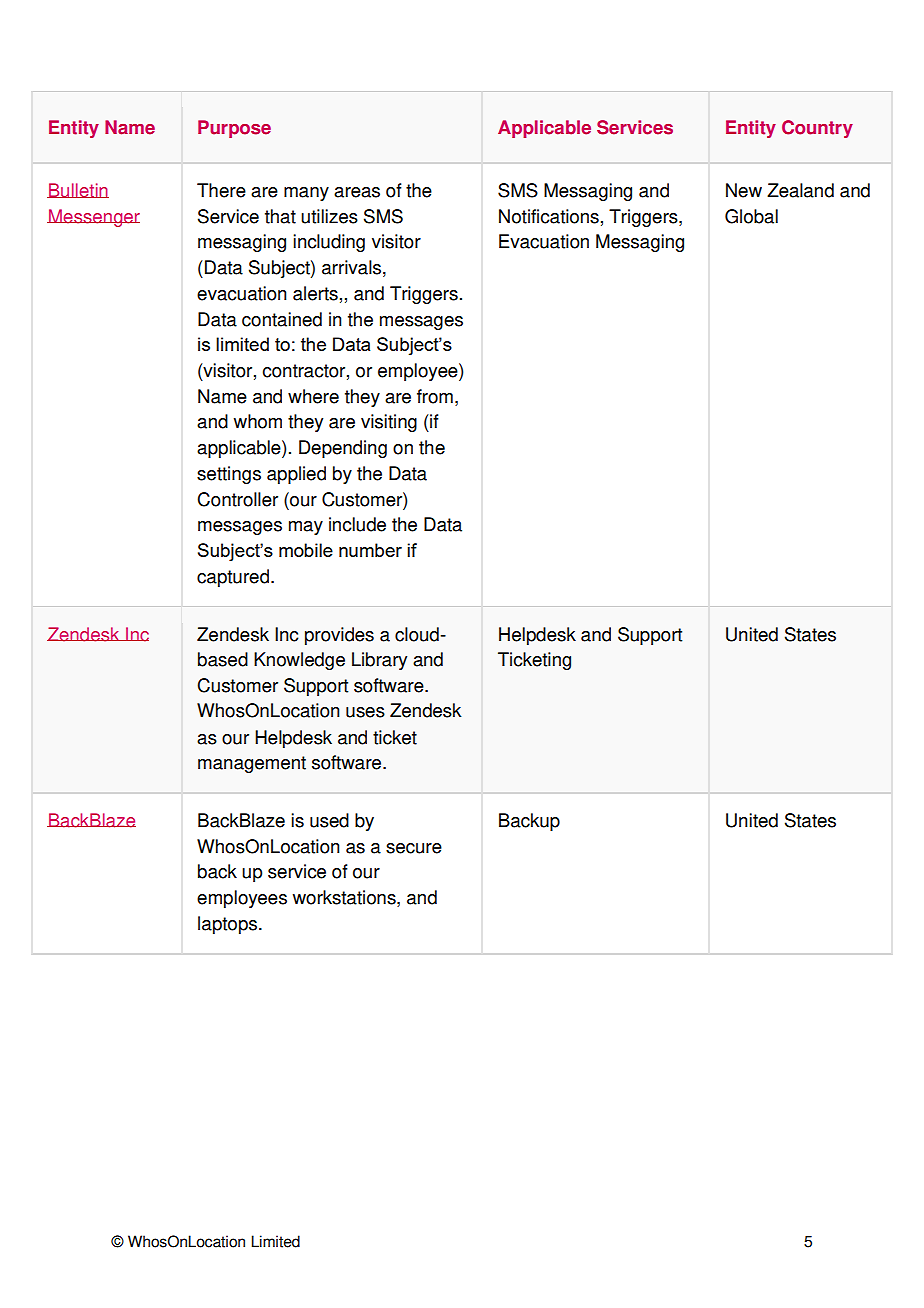 The image size is (924, 1308). What do you see at coordinates (365, 712) in the document?
I see `uses` at bounding box center [365, 712].
